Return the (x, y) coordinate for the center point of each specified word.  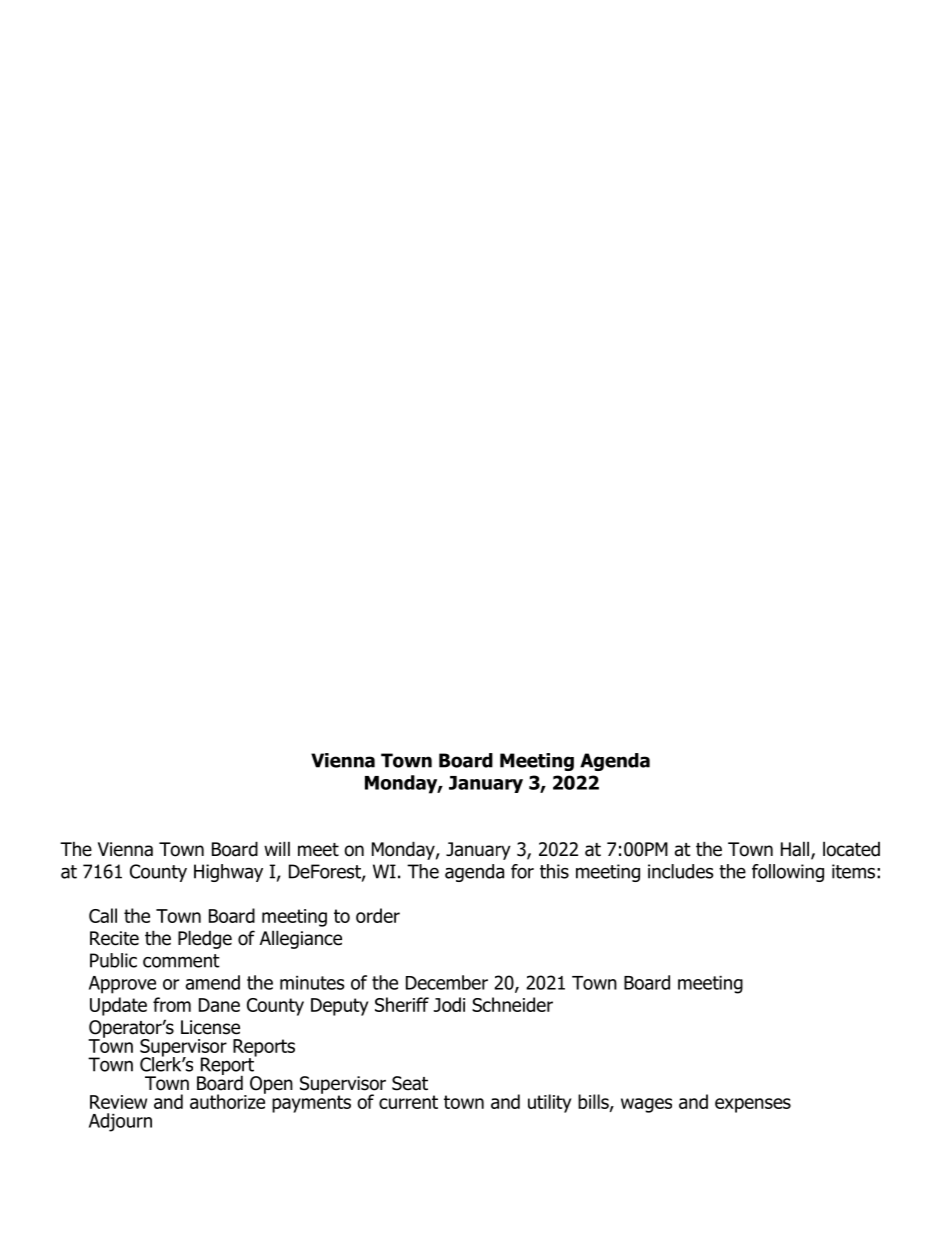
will (277, 848)
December (447, 982)
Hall (796, 850)
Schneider (512, 1004)
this (554, 871)
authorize (228, 1100)
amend (213, 982)
